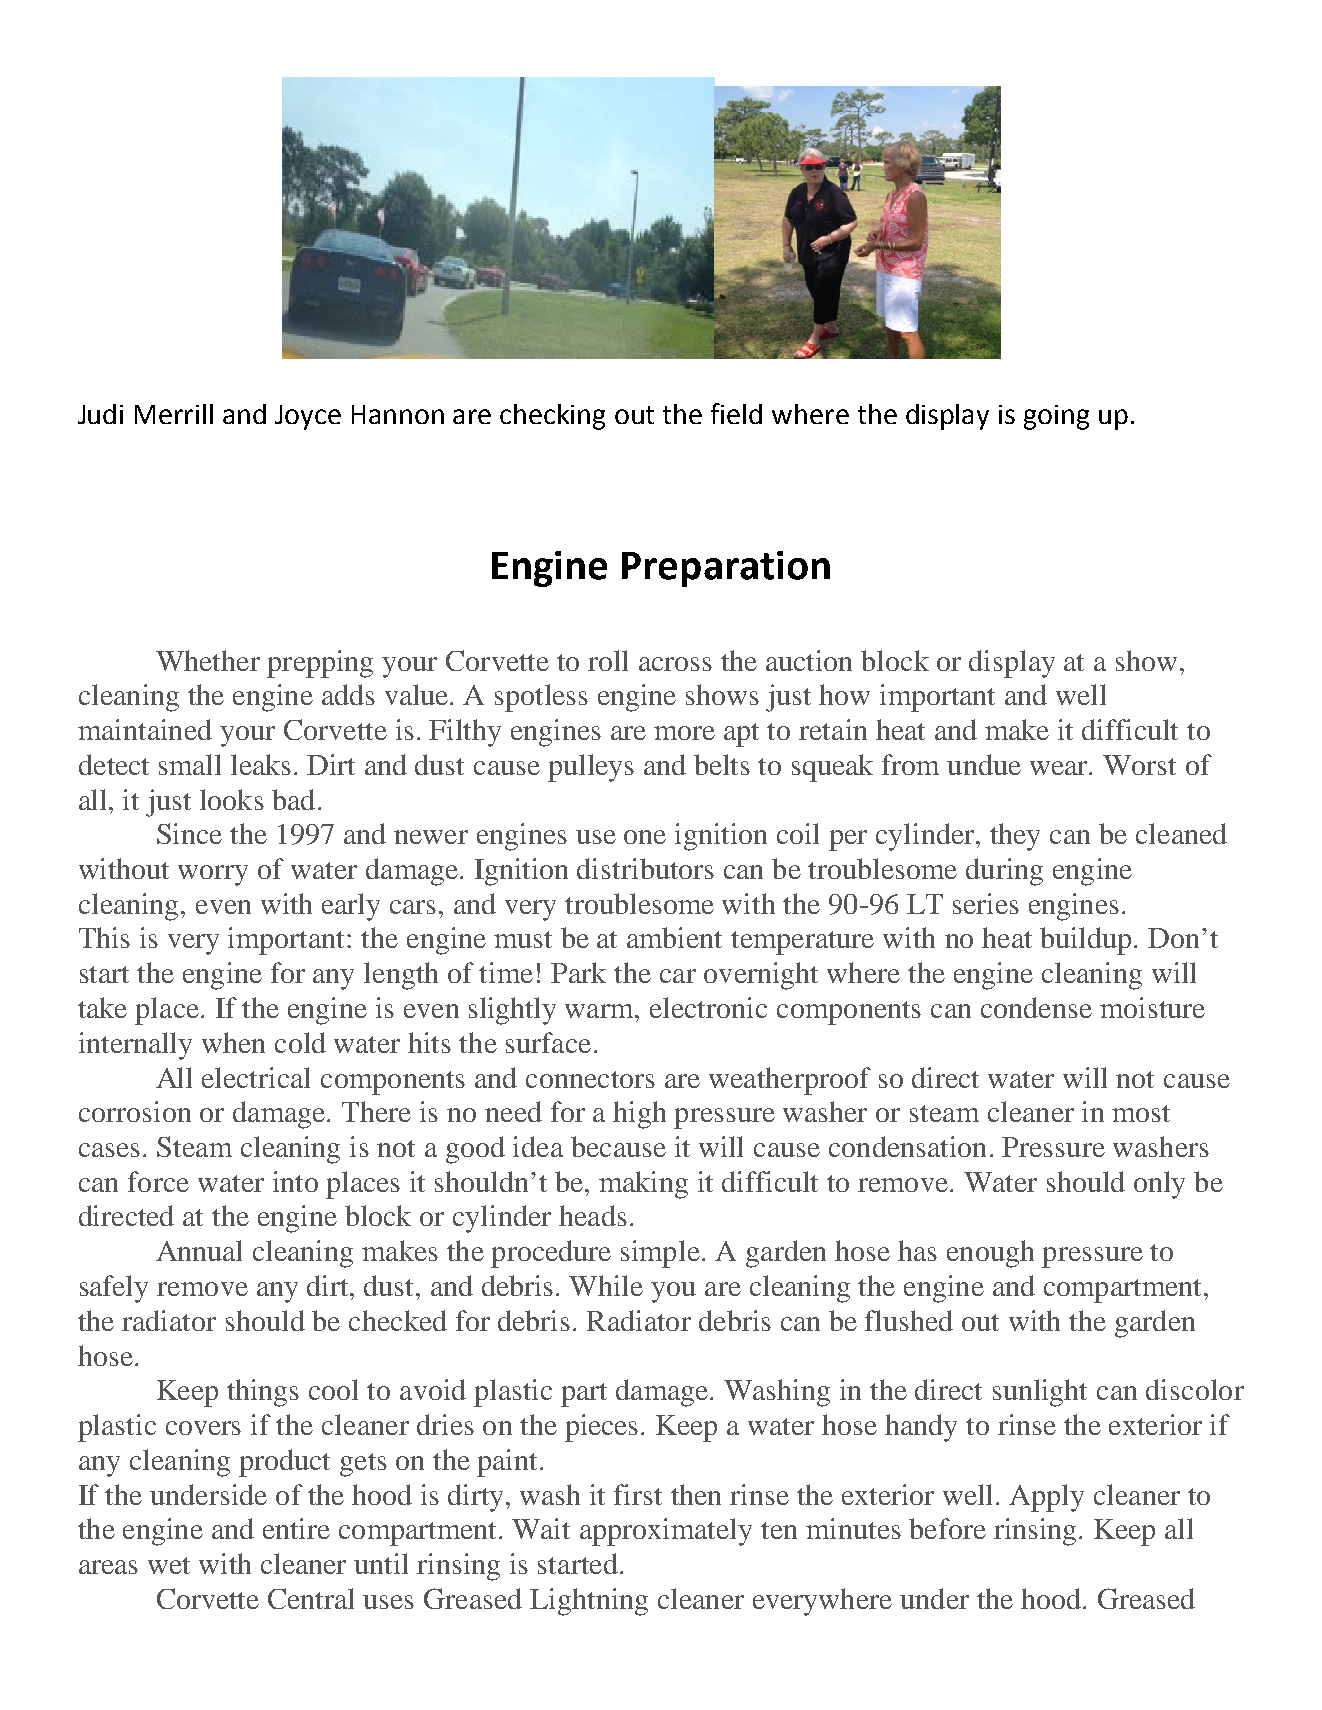  I want to click on Merrill, so click(174, 414).
